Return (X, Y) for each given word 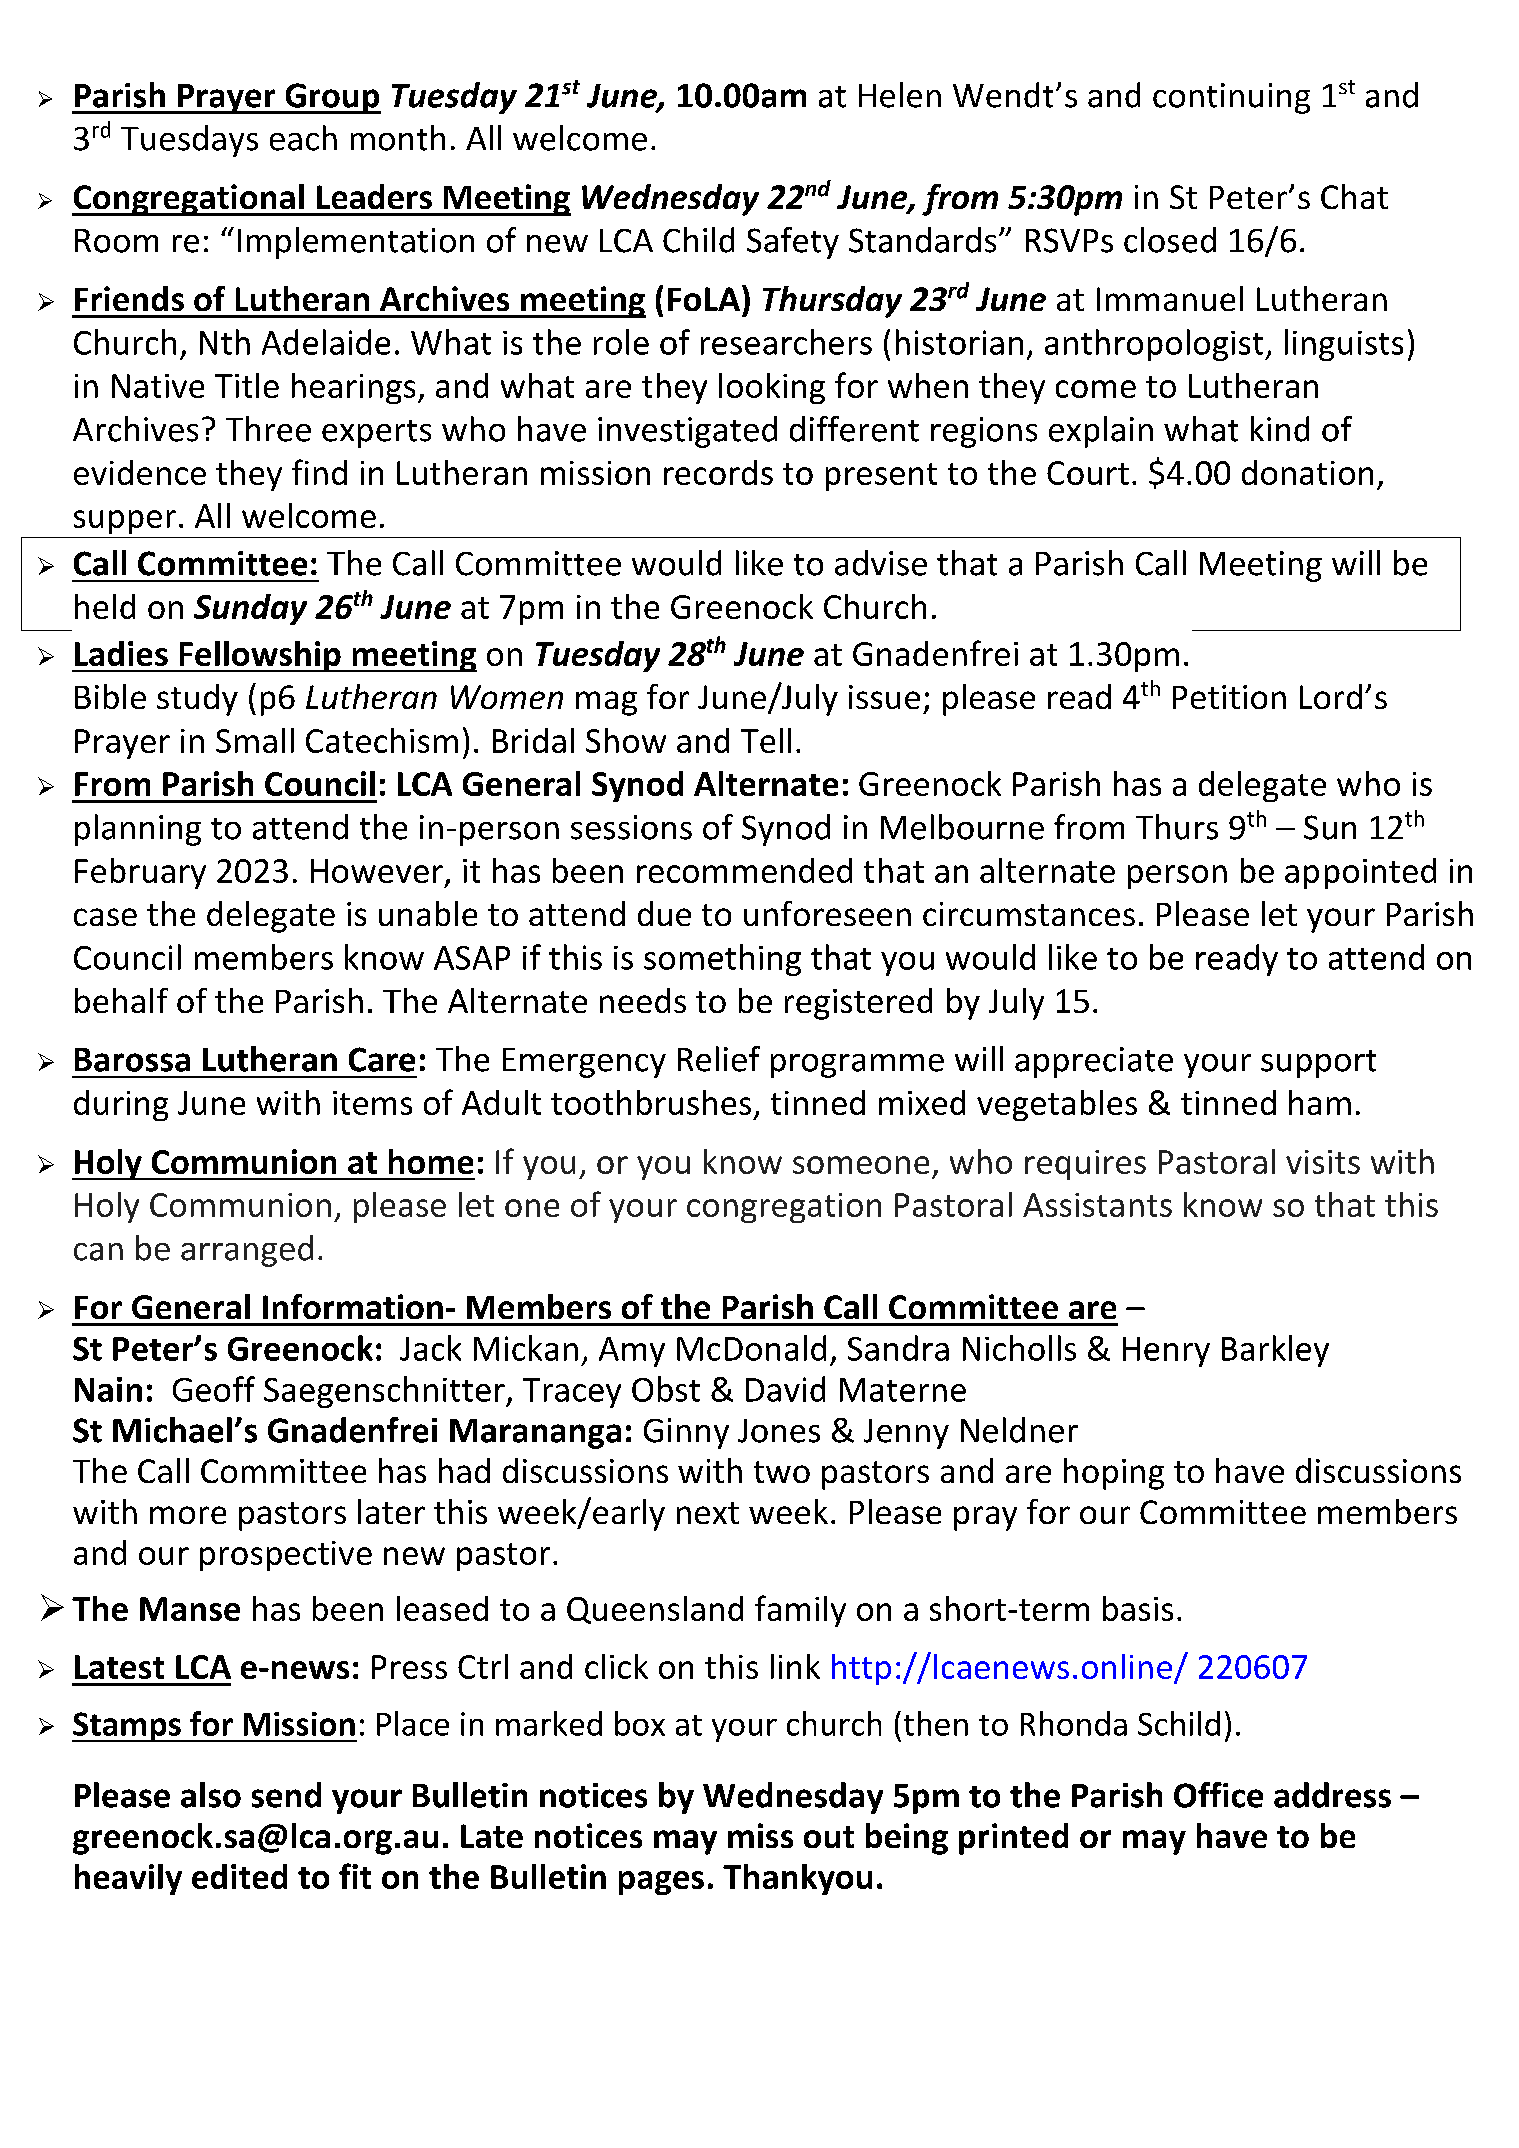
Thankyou (797, 1879)
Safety (793, 243)
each (303, 138)
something (722, 960)
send (286, 1795)
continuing (1231, 98)
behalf (121, 1000)
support (1318, 1064)
